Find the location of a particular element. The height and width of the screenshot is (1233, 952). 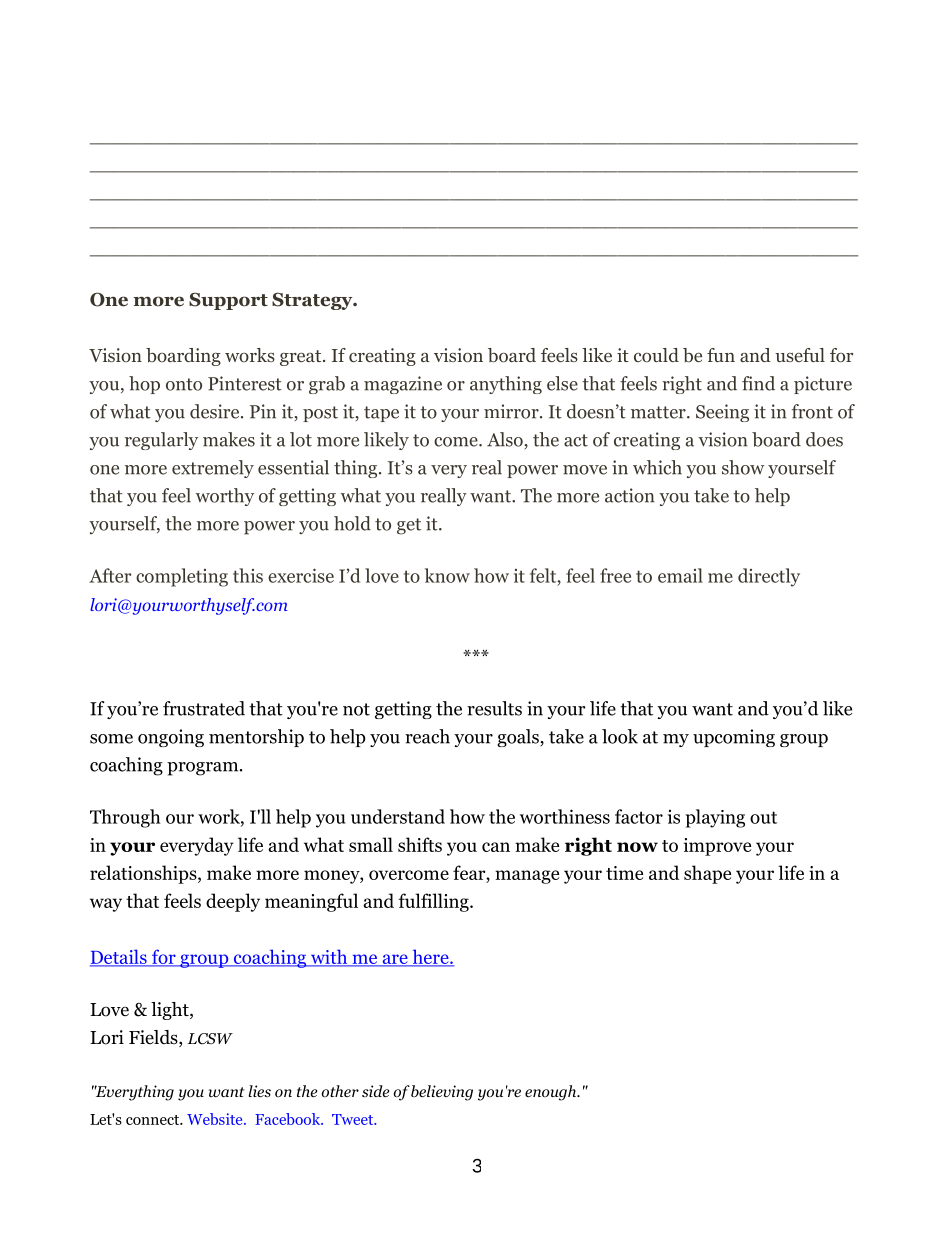

enough is located at coordinates (552, 1093).
